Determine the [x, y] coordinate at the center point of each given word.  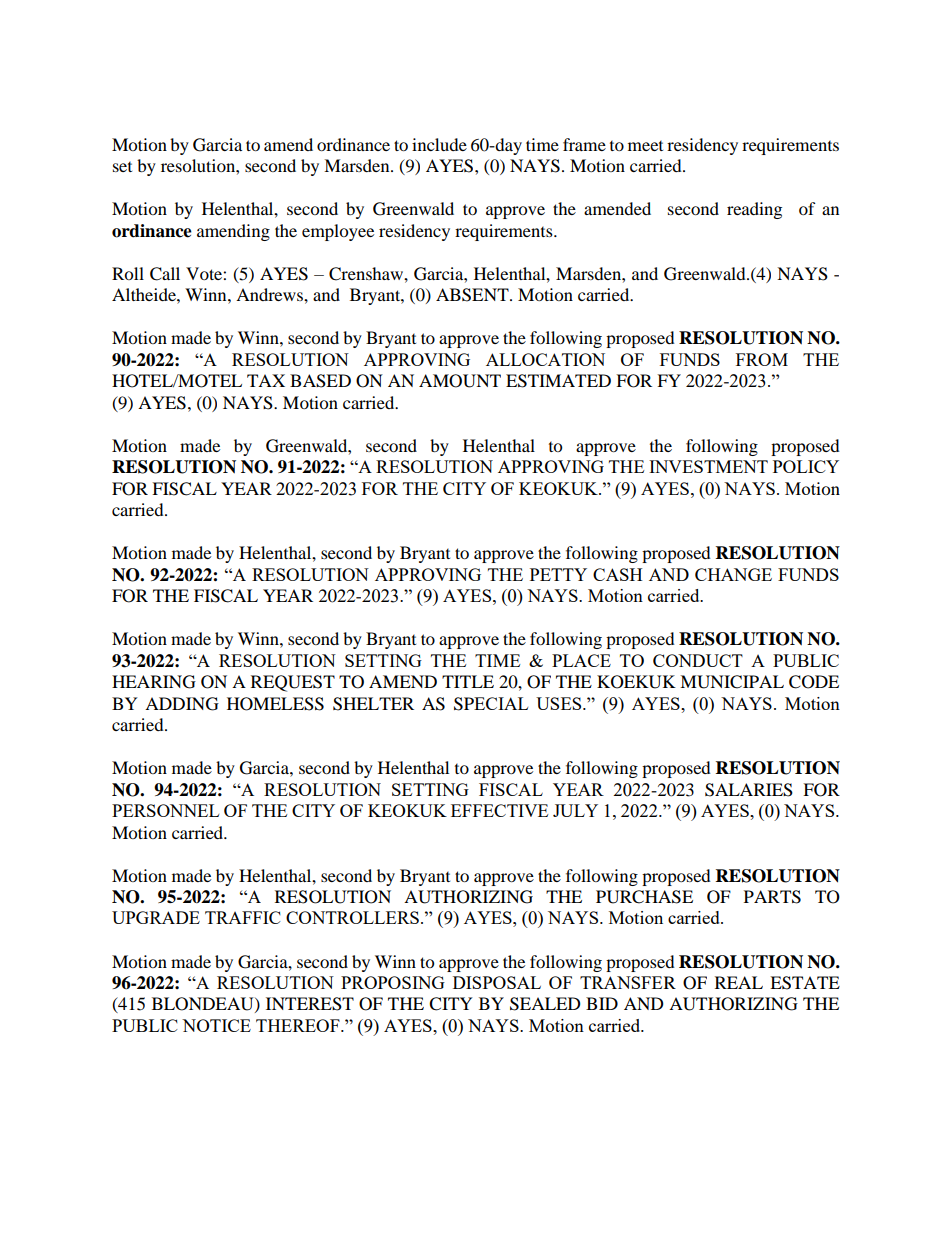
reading [754, 210]
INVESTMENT [708, 466]
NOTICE [216, 1025]
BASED [320, 381]
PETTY [558, 574]
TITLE [468, 681]
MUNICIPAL [732, 682]
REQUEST [293, 683]
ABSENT [473, 295]
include [439, 144]
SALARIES [749, 790]
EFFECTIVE [499, 810]
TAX [266, 380]
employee [338, 232]
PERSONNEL [165, 810]
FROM [762, 359]
